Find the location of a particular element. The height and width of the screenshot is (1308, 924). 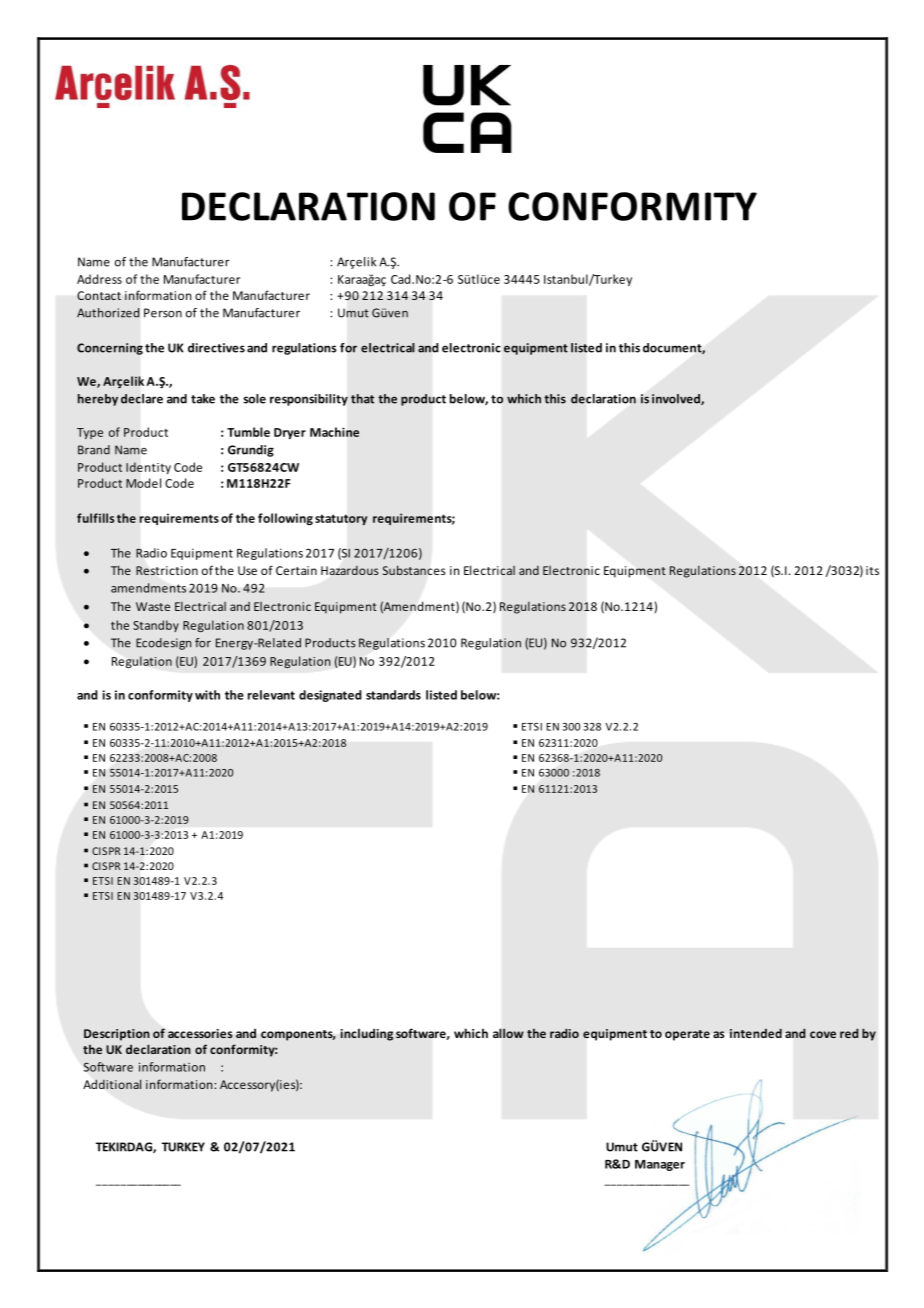

its is located at coordinates (872, 570).
